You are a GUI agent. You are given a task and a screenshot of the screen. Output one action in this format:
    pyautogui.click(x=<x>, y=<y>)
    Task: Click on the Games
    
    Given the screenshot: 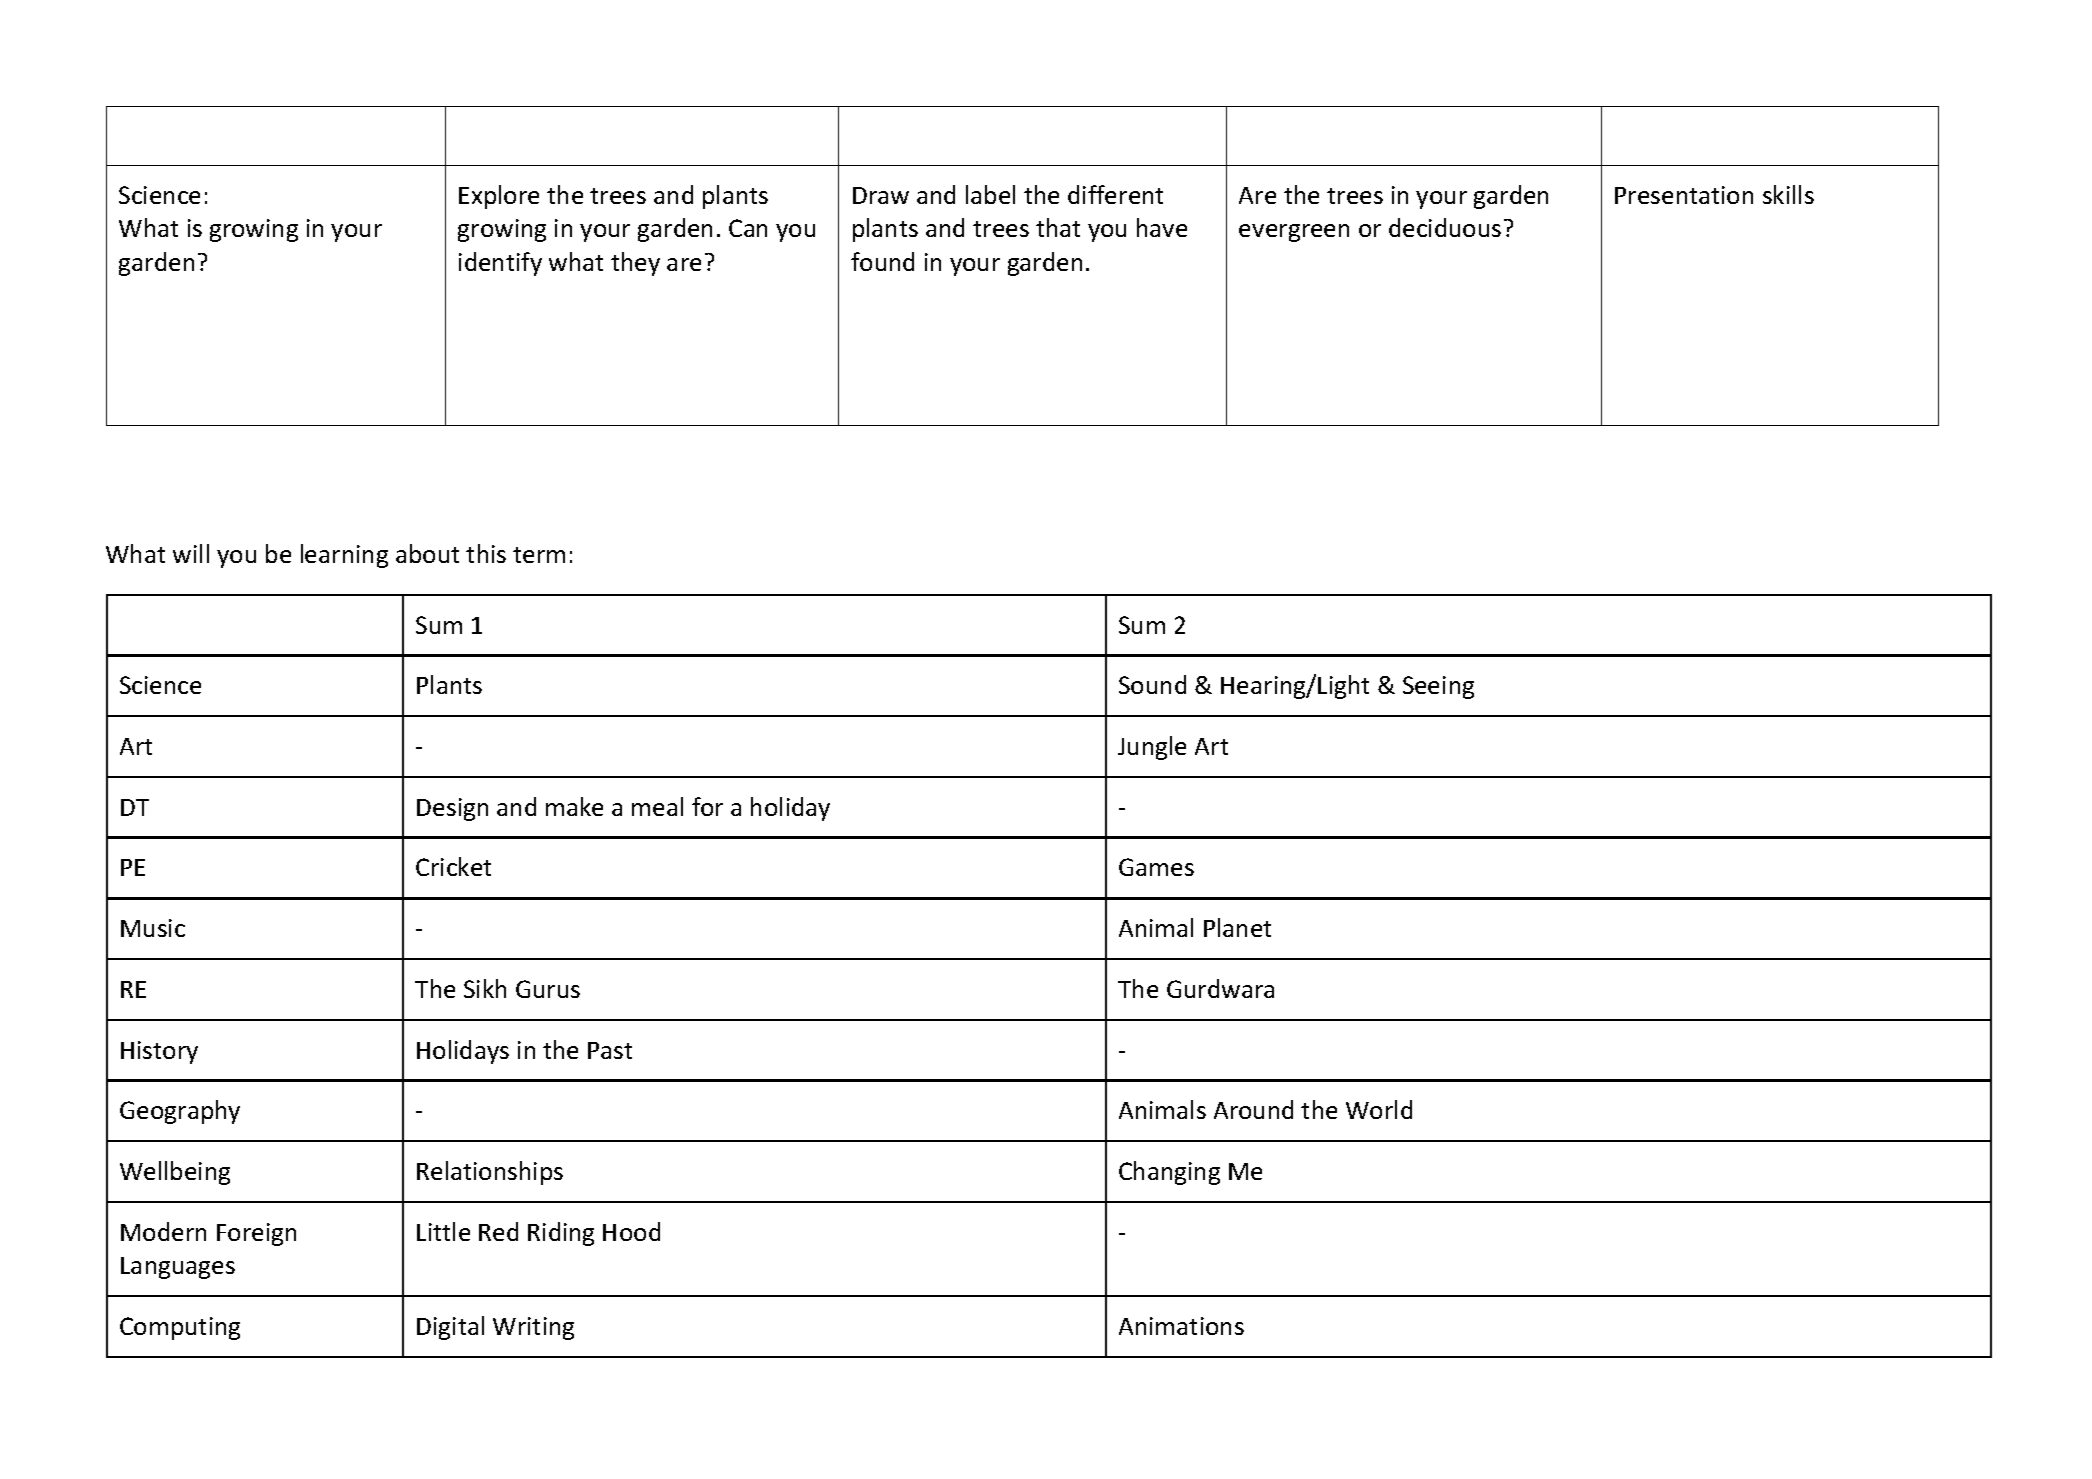 What is the action you would take?
    pyautogui.click(x=1156, y=867)
